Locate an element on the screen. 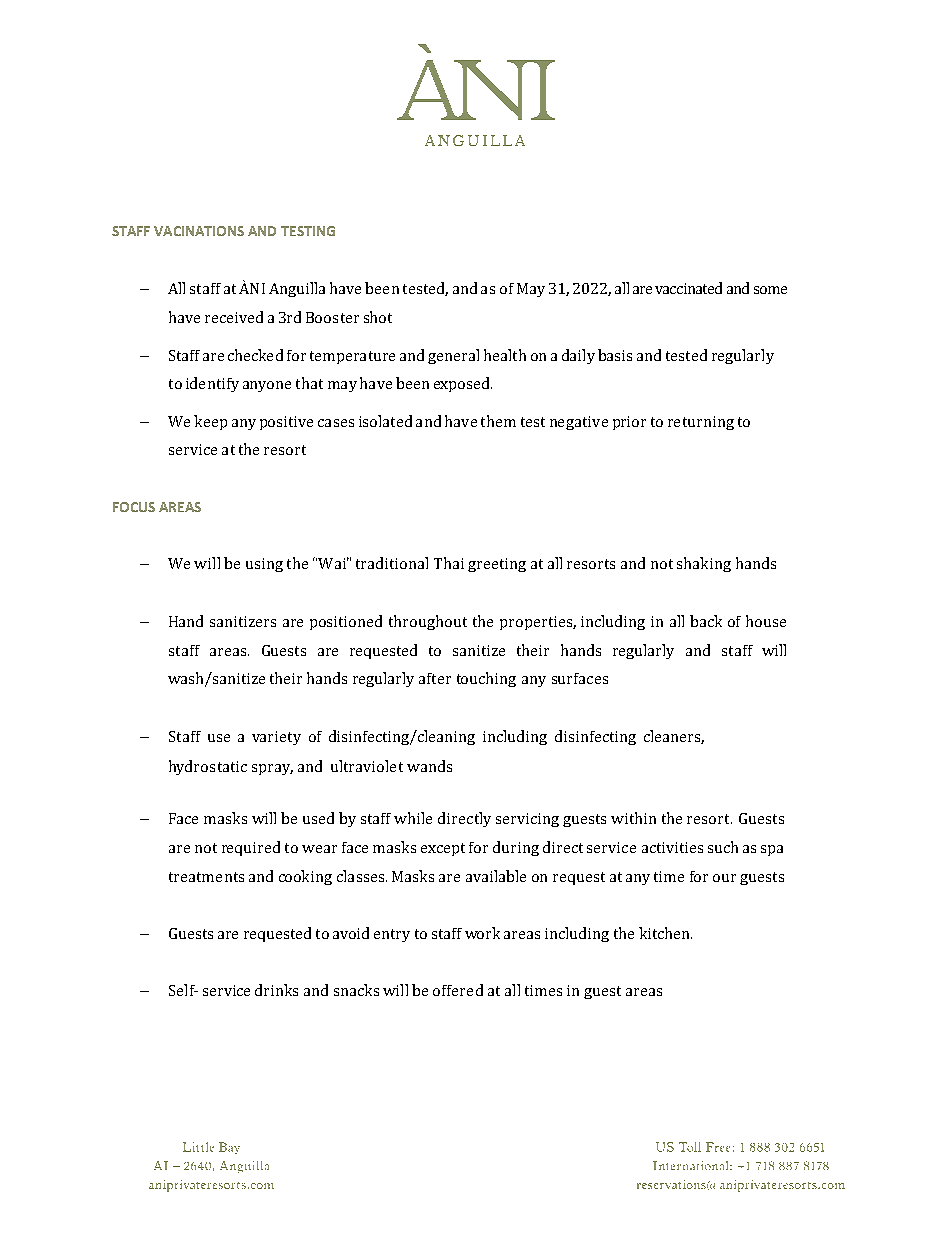  drinks is located at coordinates (276, 990).
